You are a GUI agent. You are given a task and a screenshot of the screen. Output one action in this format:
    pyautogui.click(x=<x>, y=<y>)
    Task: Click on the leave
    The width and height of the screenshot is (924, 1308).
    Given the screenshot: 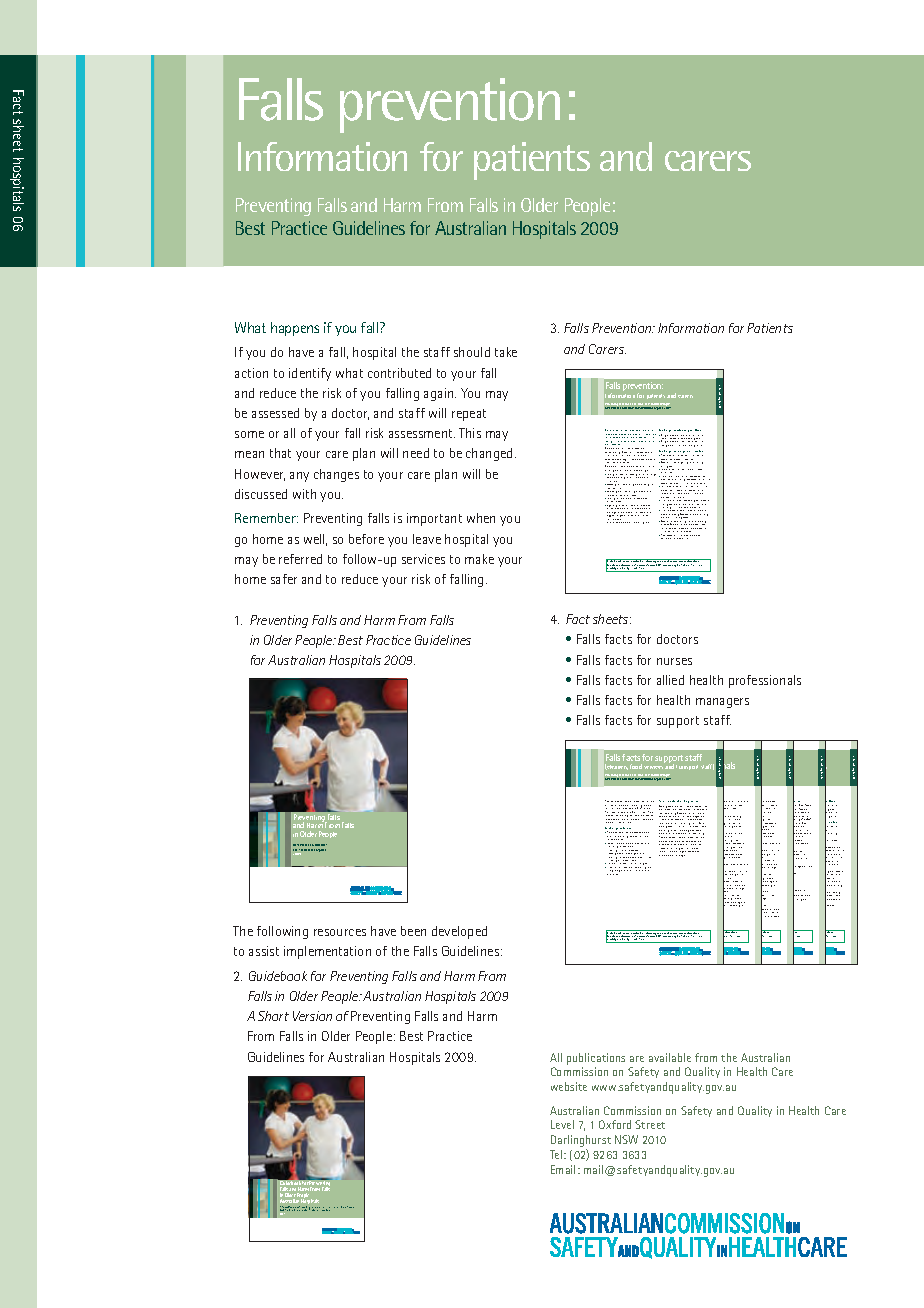 What is the action you would take?
    pyautogui.click(x=427, y=539)
